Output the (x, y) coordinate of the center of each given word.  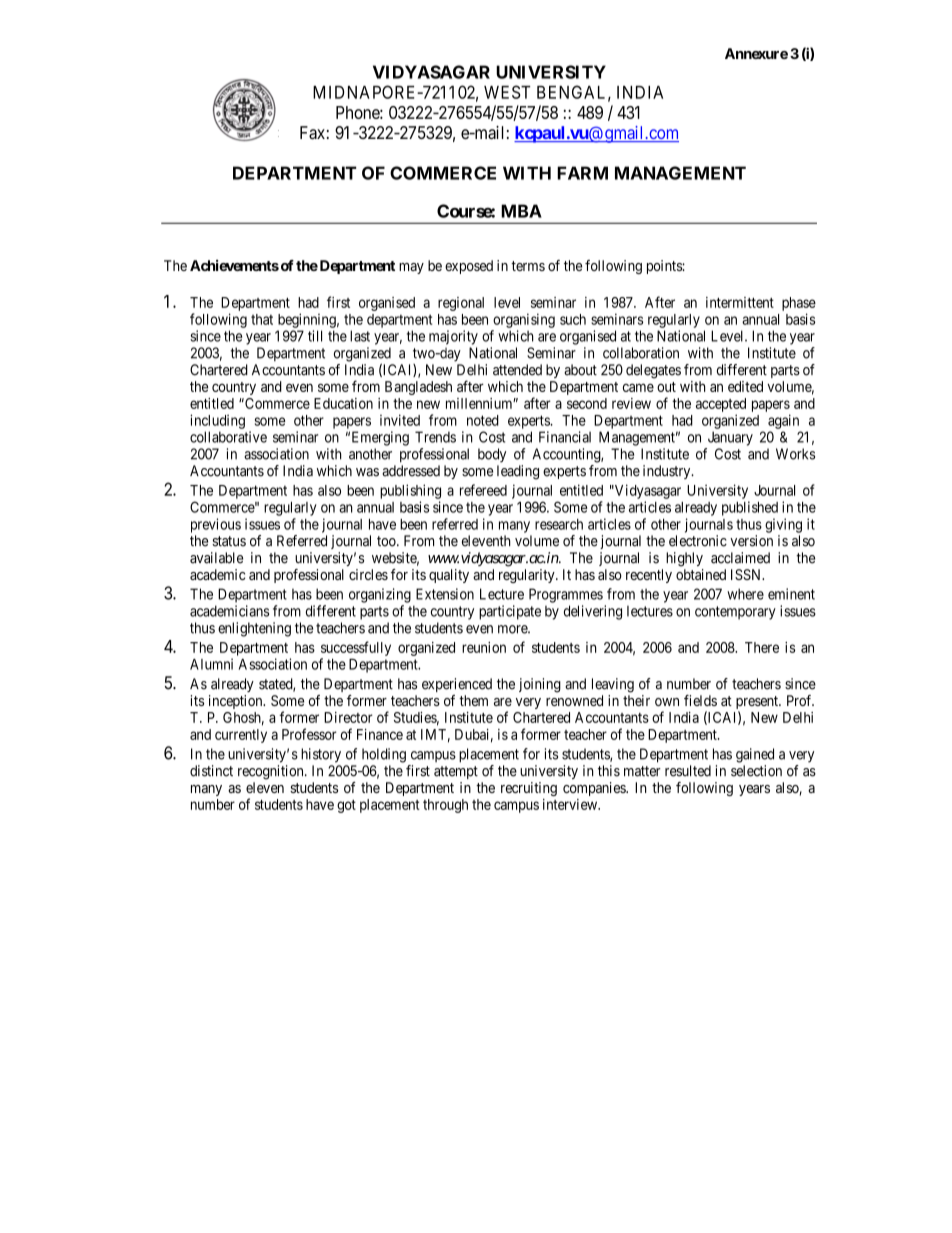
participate (510, 612)
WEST (507, 92)
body (492, 455)
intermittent (740, 302)
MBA (521, 211)
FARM (582, 173)
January (730, 438)
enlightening (254, 629)
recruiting (529, 789)
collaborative (228, 437)
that (262, 319)
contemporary (735, 613)
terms (528, 266)
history (321, 755)
